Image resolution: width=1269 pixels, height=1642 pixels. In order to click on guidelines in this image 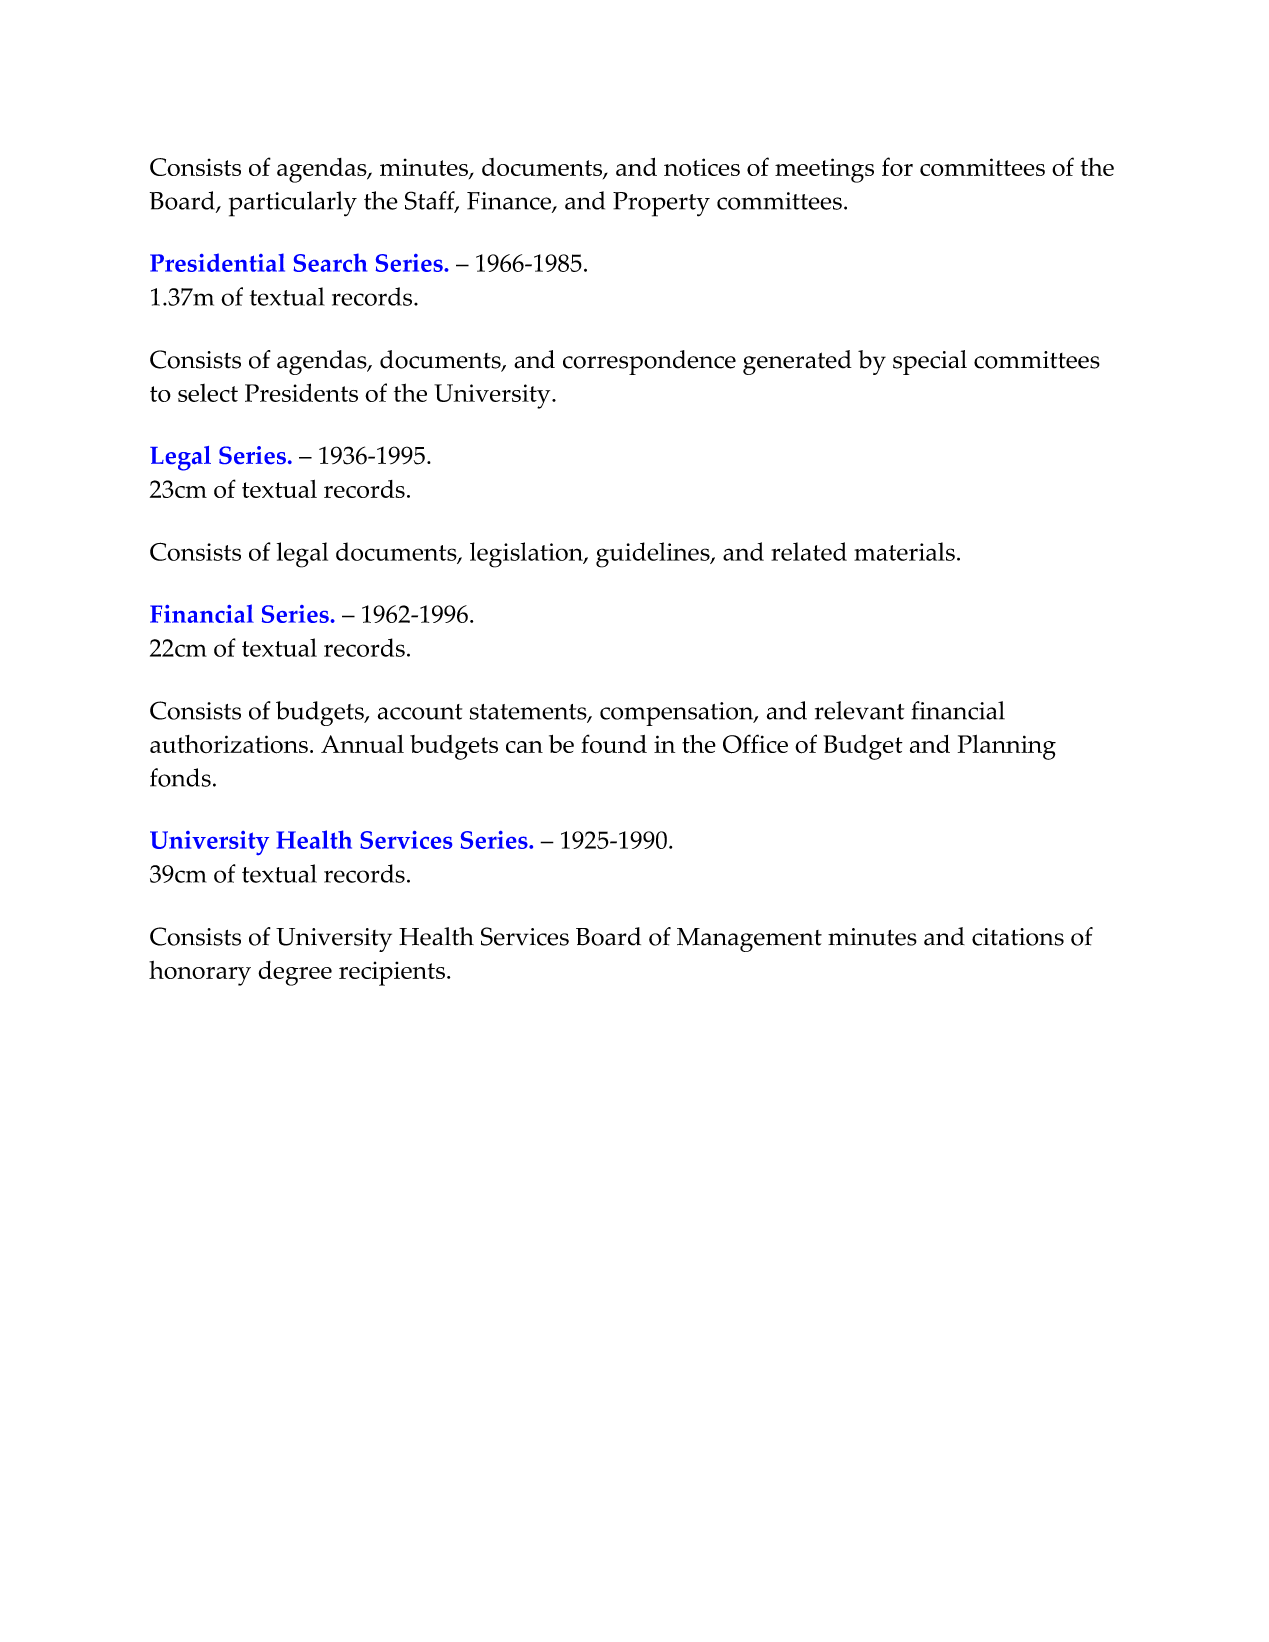, I will do `click(654, 555)`.
